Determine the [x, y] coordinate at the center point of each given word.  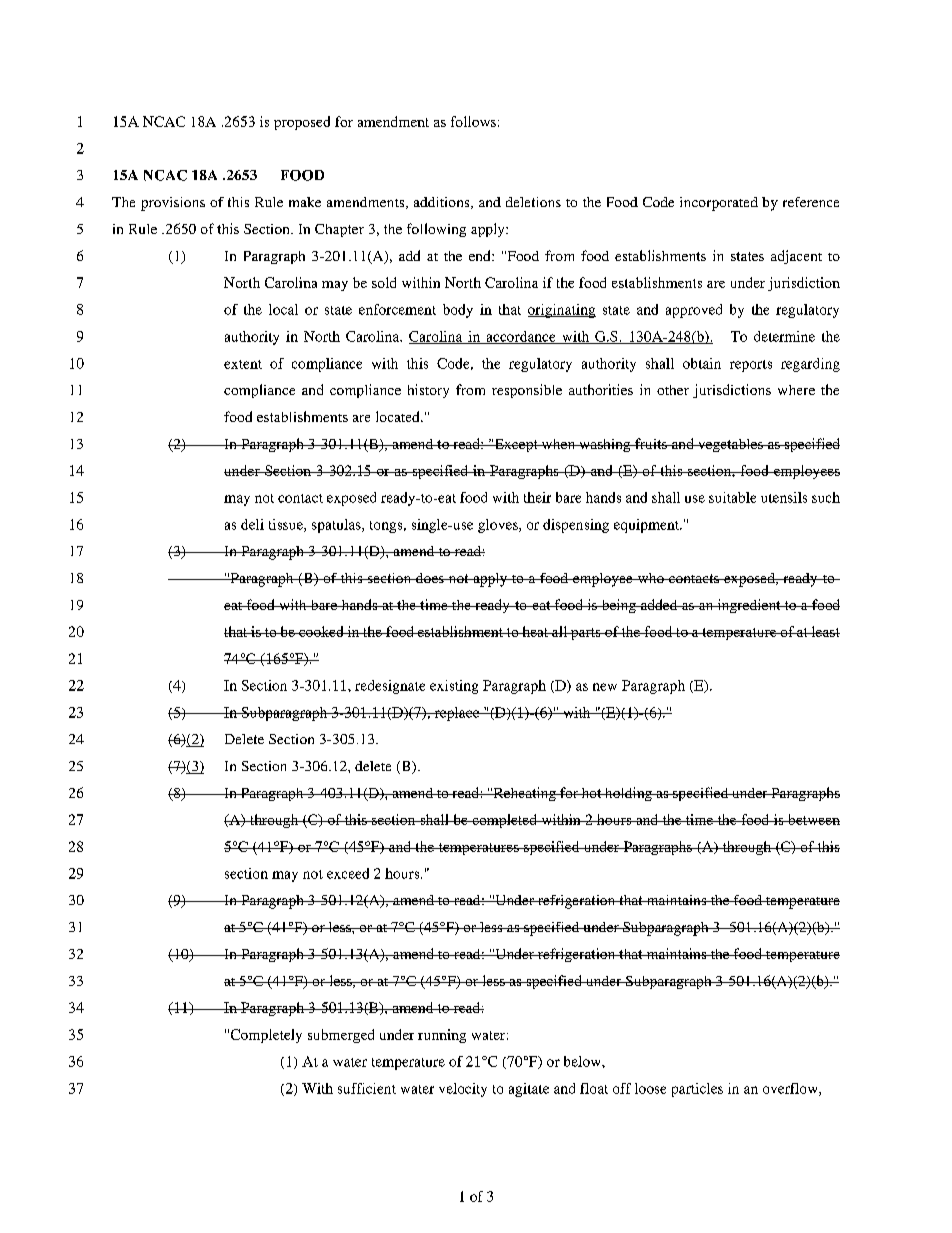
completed [504, 821]
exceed [348, 873]
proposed [302, 123]
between [813, 819]
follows [473, 121]
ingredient [749, 606]
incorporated [719, 204]
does [430, 578]
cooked [321, 631]
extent [243, 364]
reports [751, 366]
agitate [529, 1090]
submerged [341, 1036]
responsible [527, 391]
